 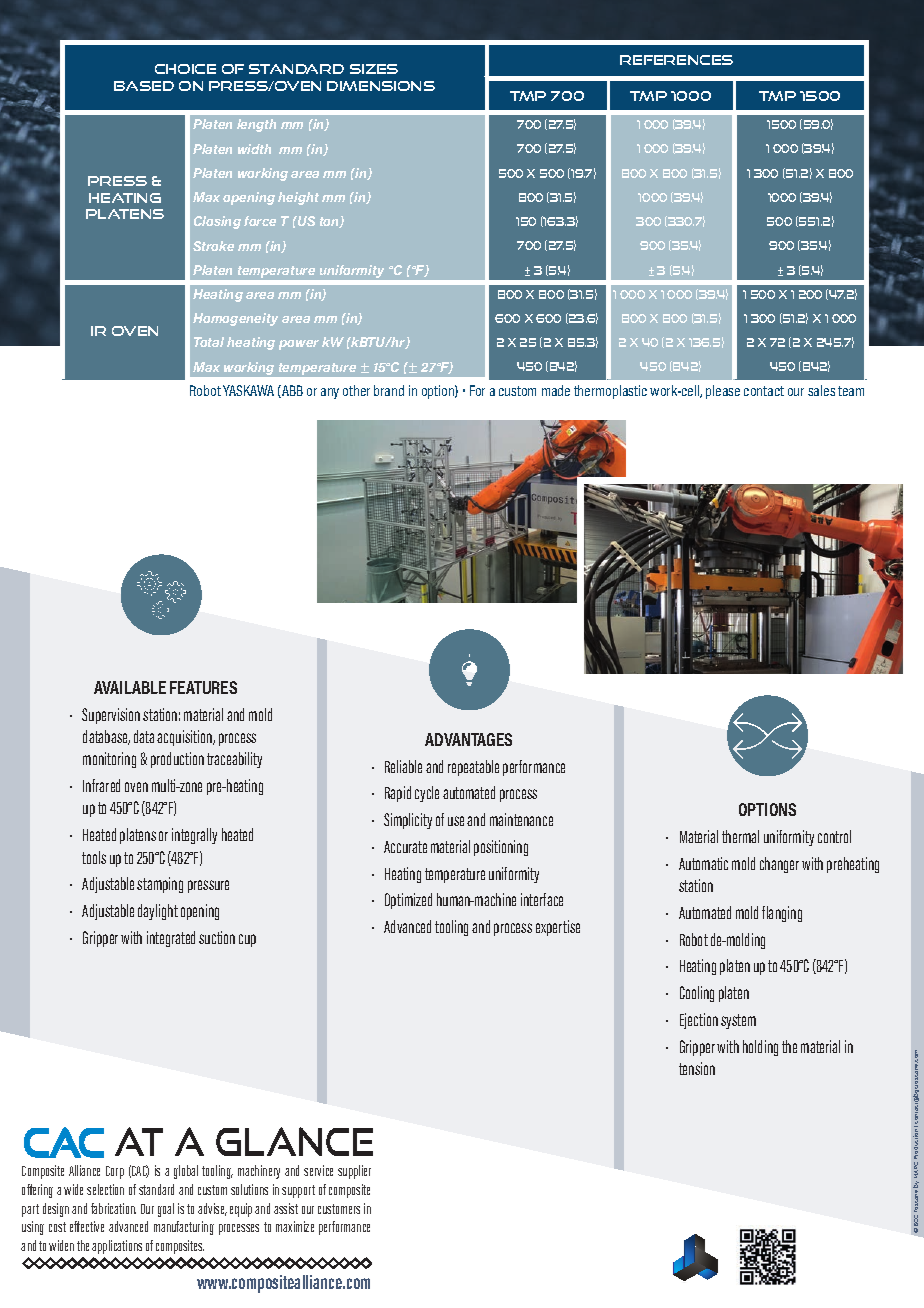 What do you see at coordinates (676, 60) in the document?
I see `References` at bounding box center [676, 60].
